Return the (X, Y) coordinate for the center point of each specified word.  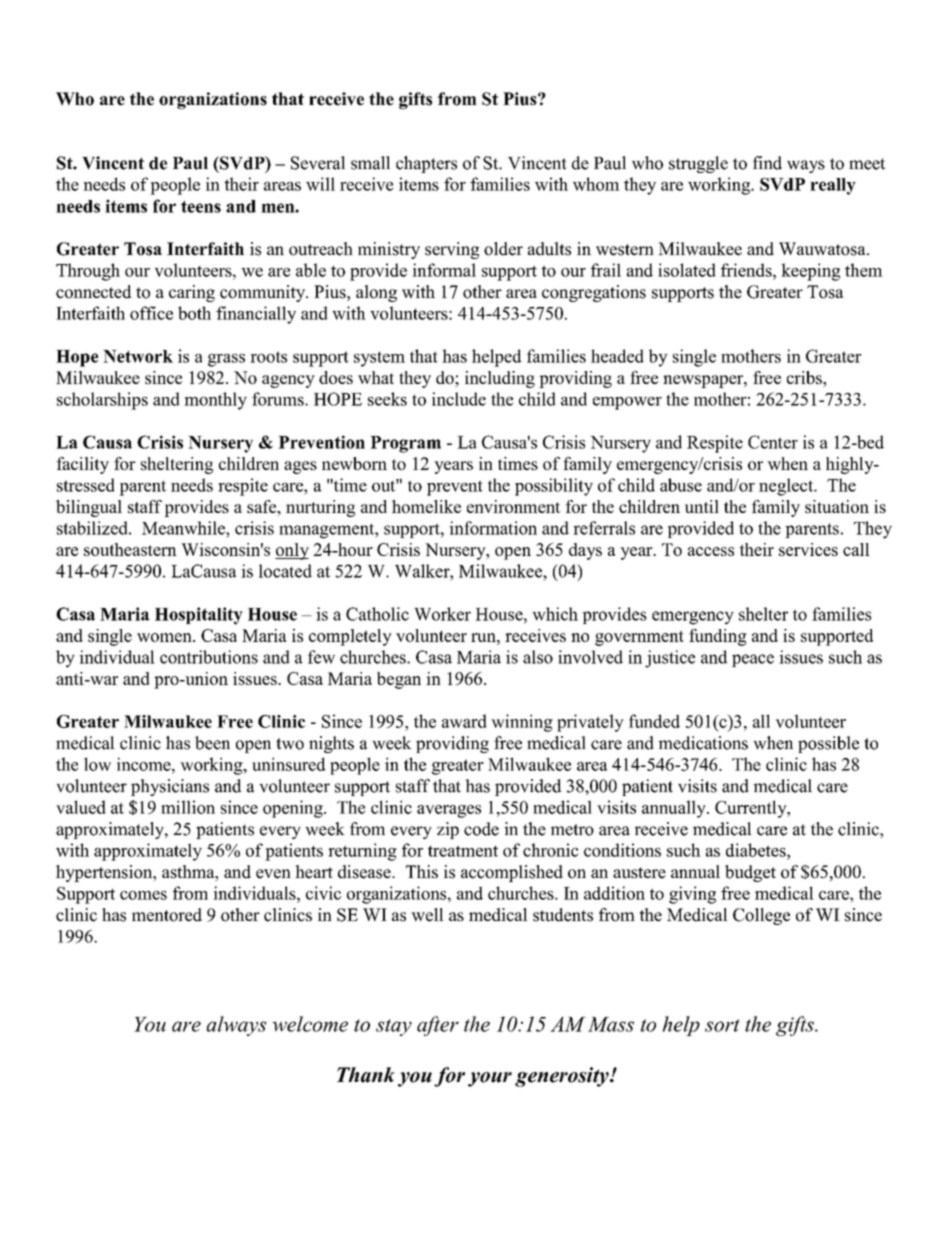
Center (773, 442)
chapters (426, 164)
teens (201, 207)
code (481, 829)
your (490, 1079)
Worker (442, 614)
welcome (310, 1024)
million (188, 807)
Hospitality (199, 616)
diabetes (757, 850)
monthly (215, 401)
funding (718, 637)
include (459, 399)
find (767, 163)
